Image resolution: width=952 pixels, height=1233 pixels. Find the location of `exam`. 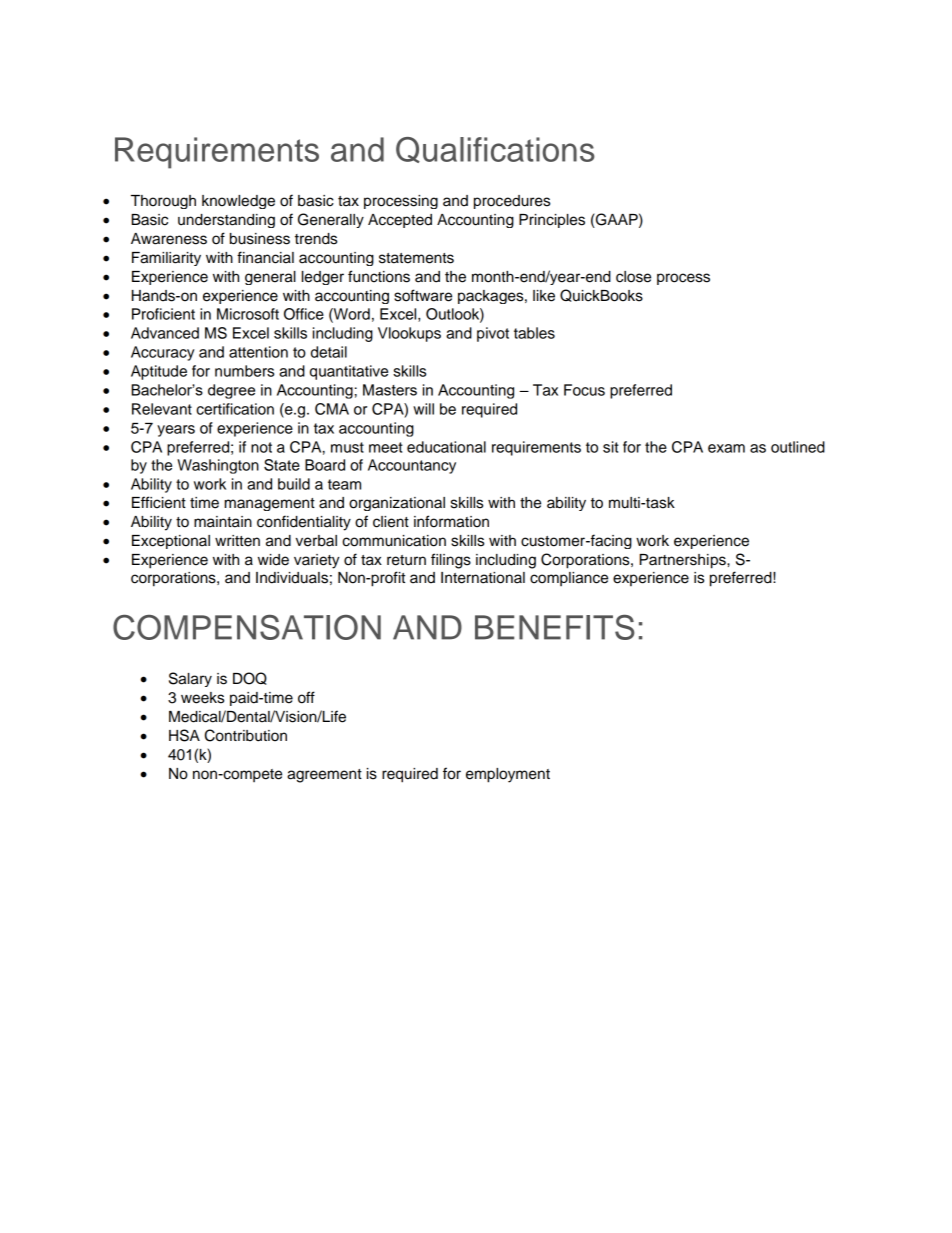

exam is located at coordinates (726, 448).
